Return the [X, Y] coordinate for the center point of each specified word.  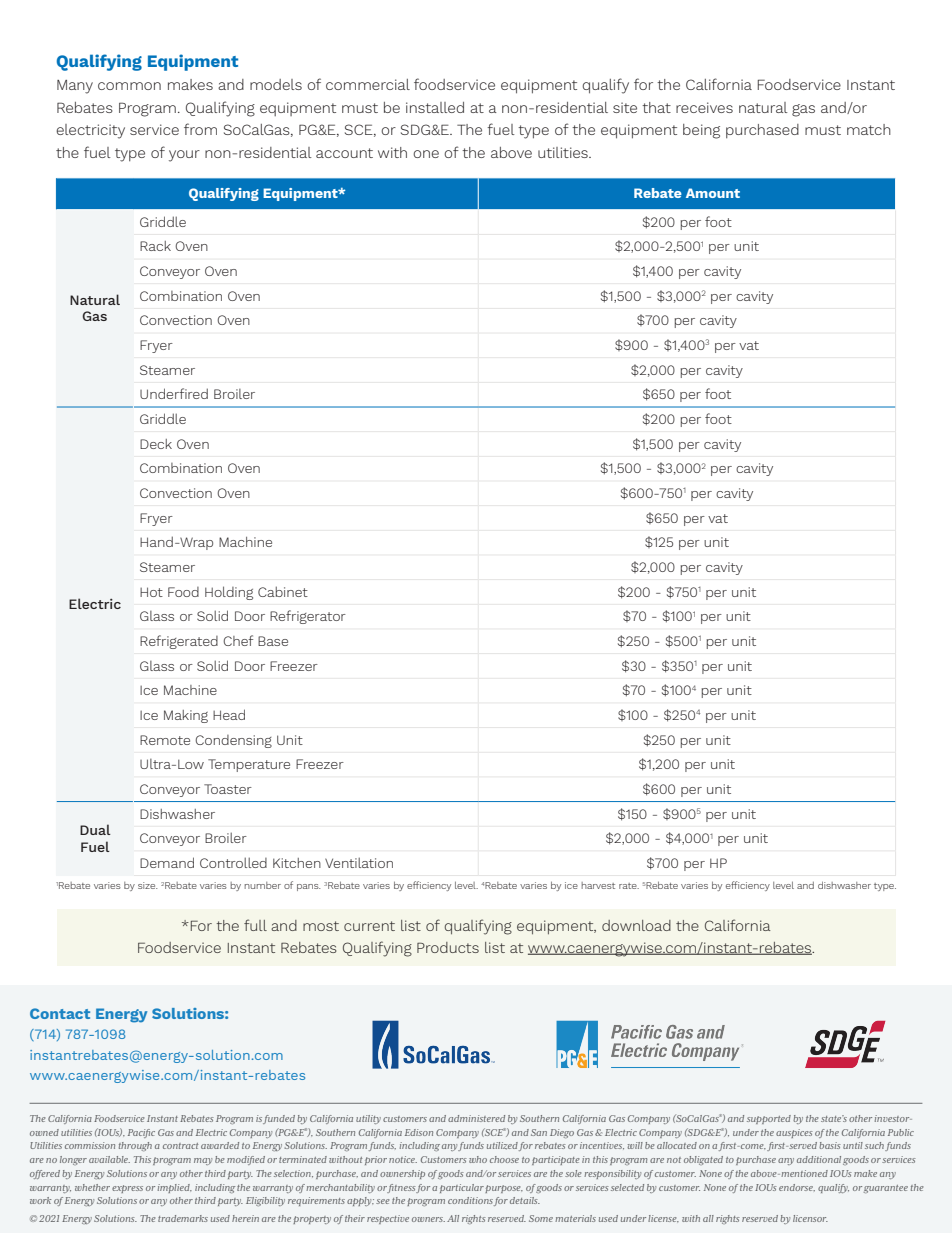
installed [435, 107]
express [127, 1189]
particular [462, 1188]
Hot [151, 592]
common [129, 86]
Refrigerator [308, 617]
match [869, 129]
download [636, 925]
